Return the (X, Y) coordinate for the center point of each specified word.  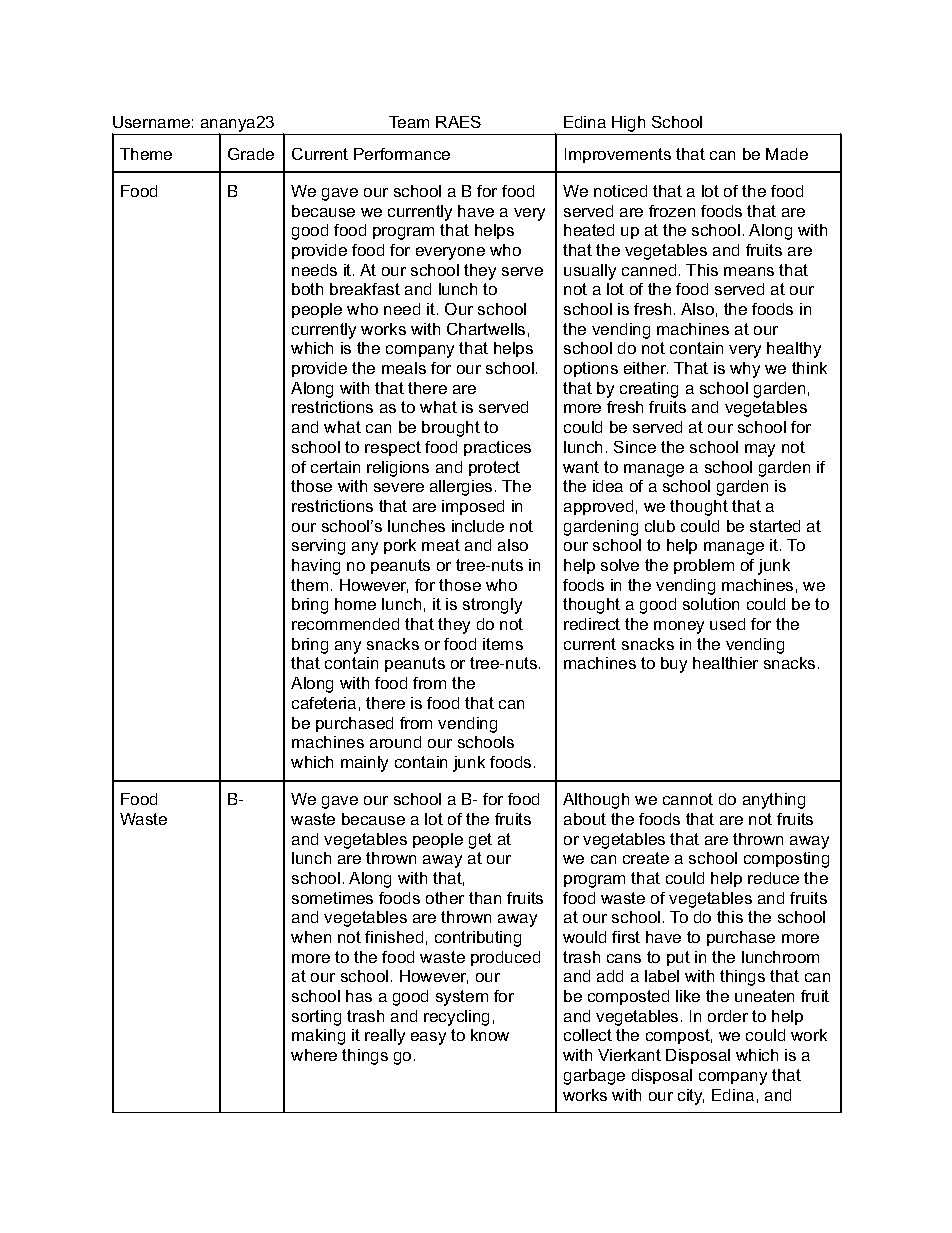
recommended (345, 624)
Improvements (618, 155)
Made (787, 154)
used (727, 624)
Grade (251, 154)
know (490, 1035)
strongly (492, 606)
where (314, 1055)
